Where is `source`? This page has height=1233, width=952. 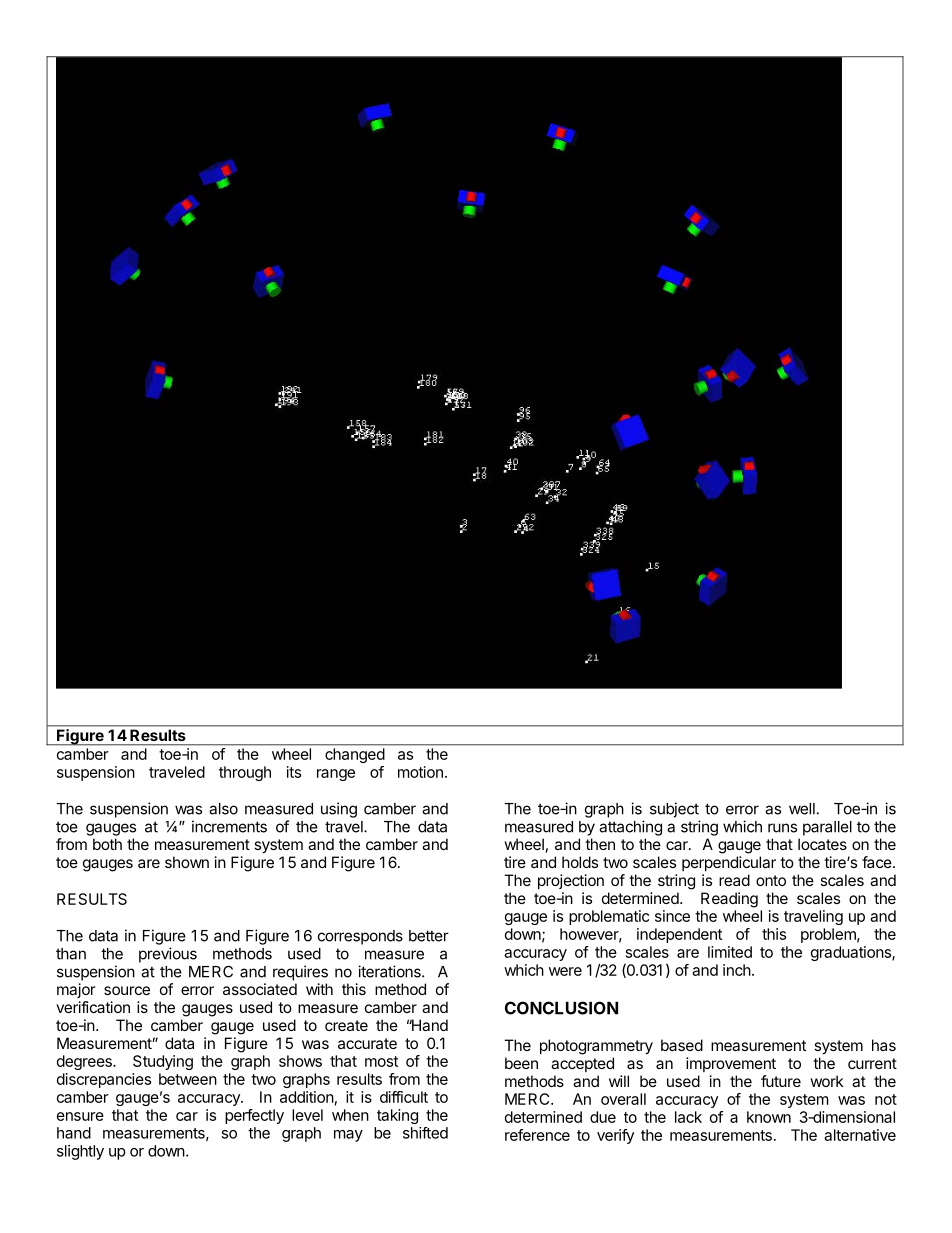 source is located at coordinates (127, 990).
